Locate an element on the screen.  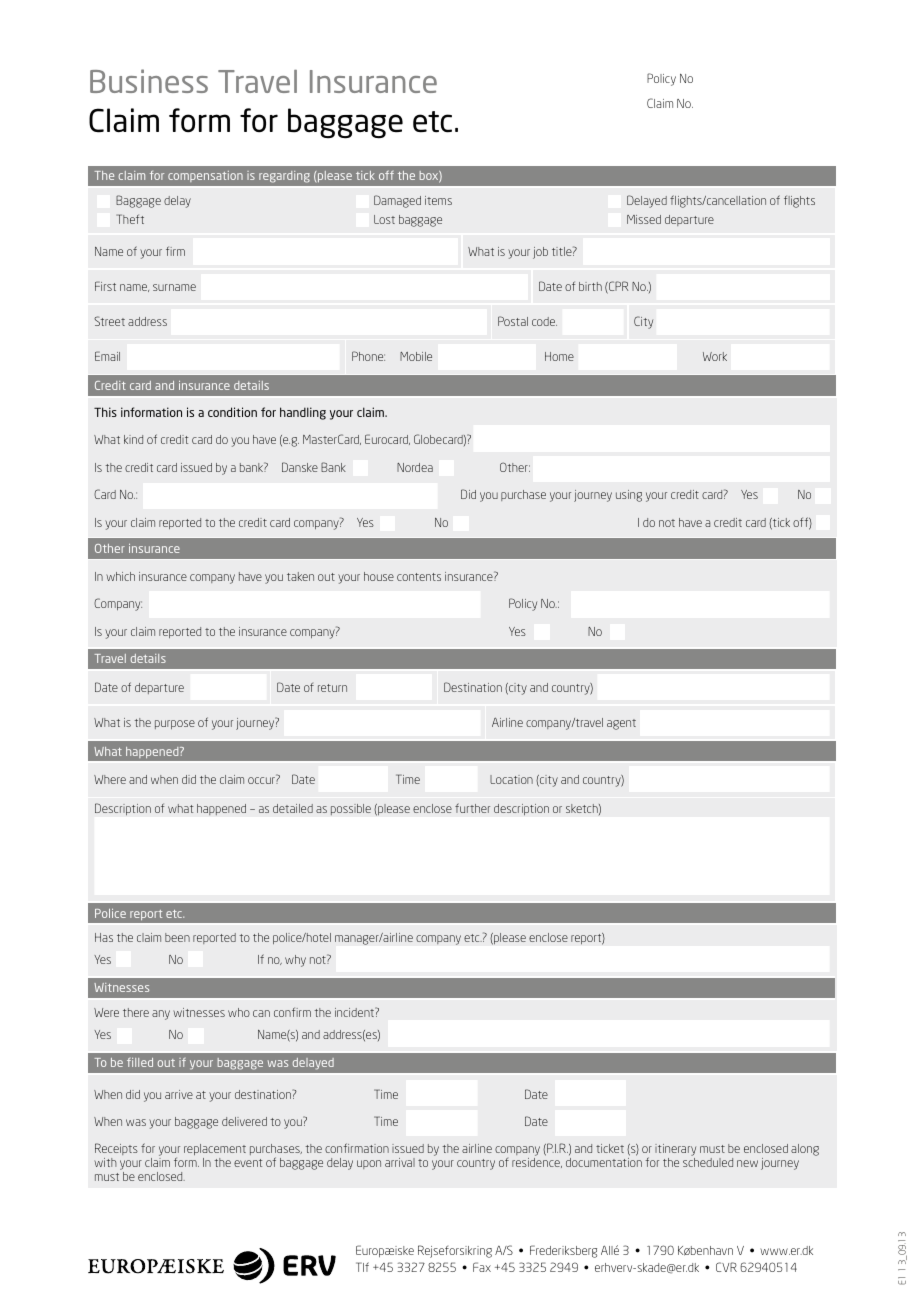
agent is located at coordinates (621, 724).
